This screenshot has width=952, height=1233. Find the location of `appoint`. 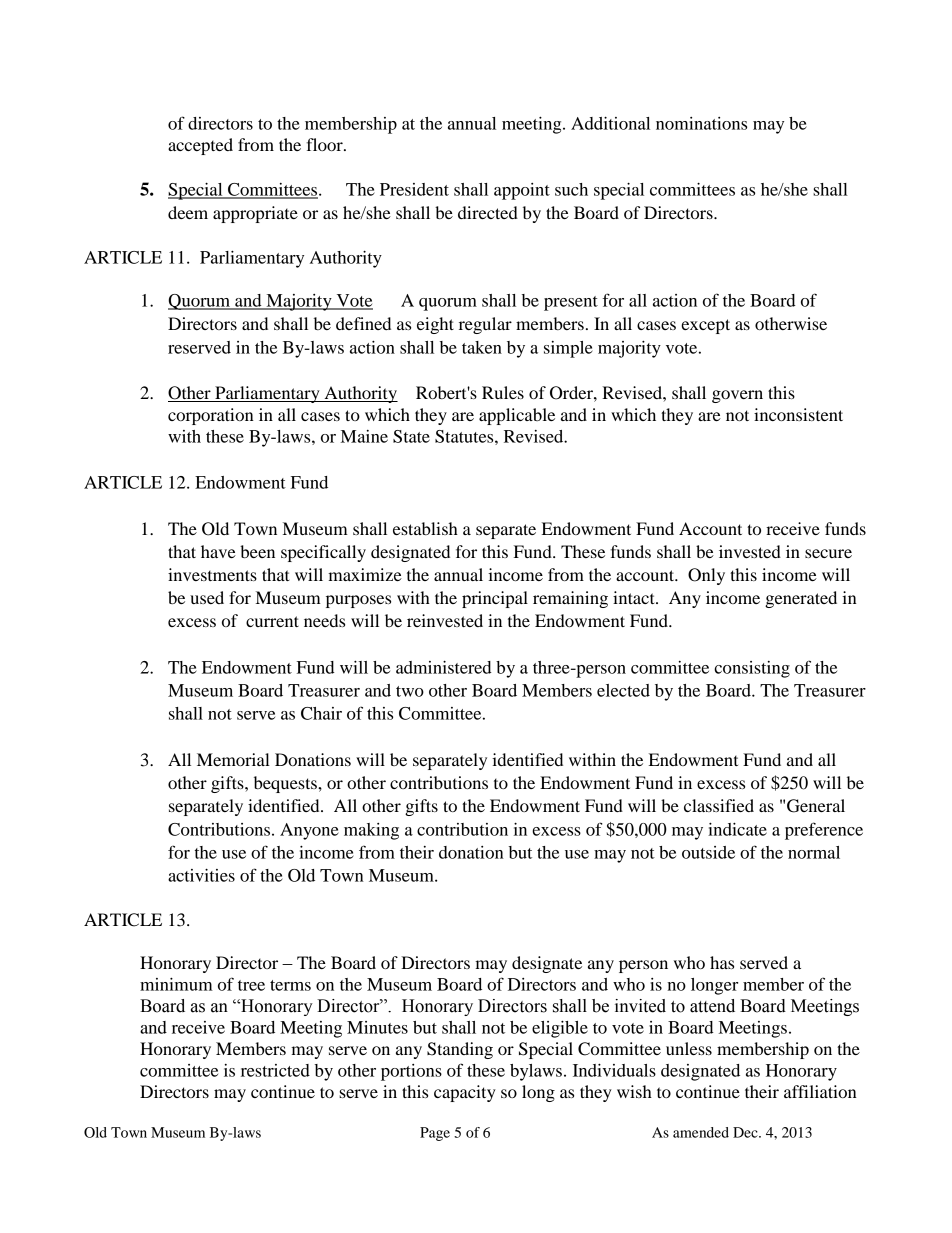

appoint is located at coordinates (522, 191).
